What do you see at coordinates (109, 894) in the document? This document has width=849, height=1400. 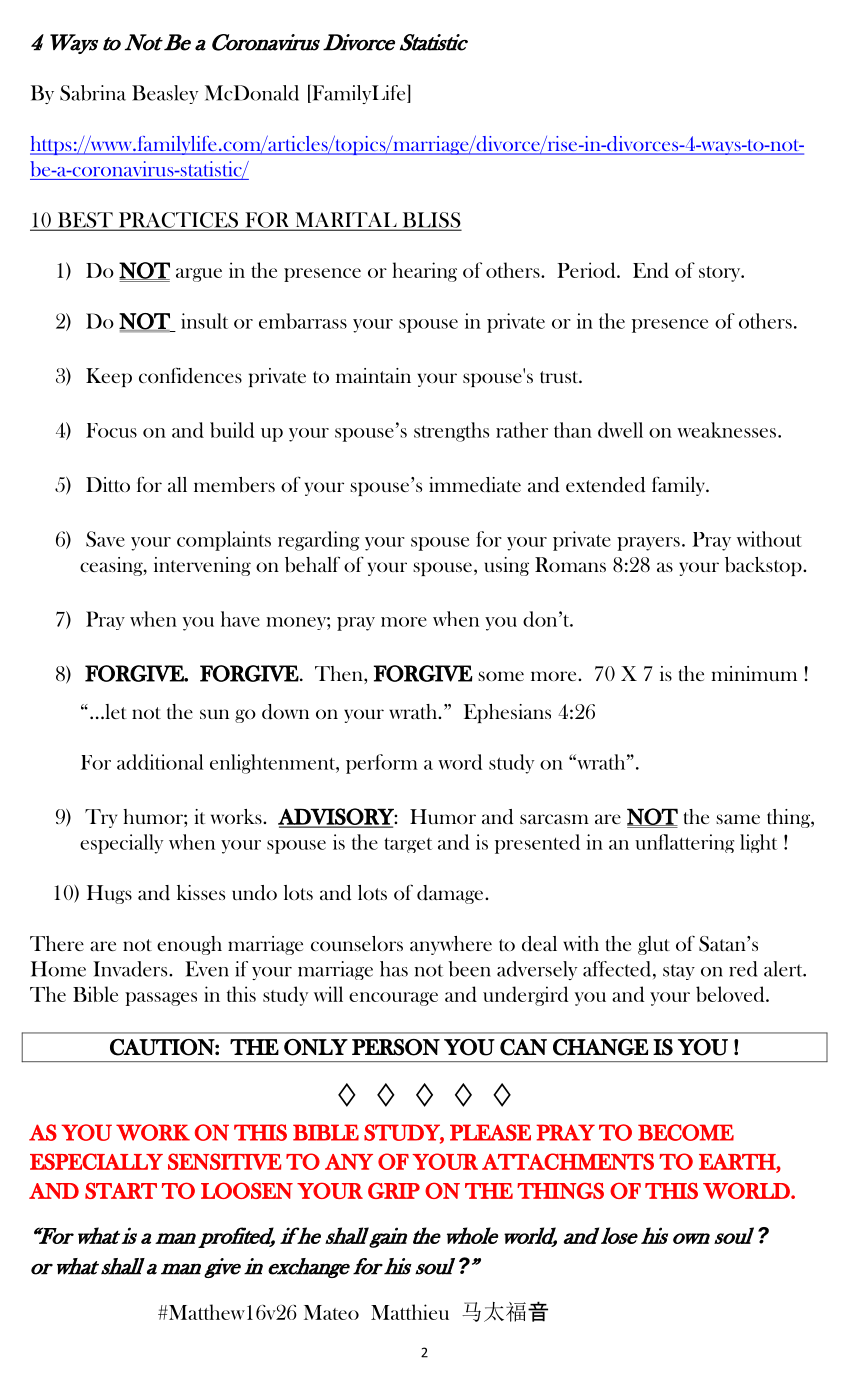 I see `Hugs` at bounding box center [109, 894].
